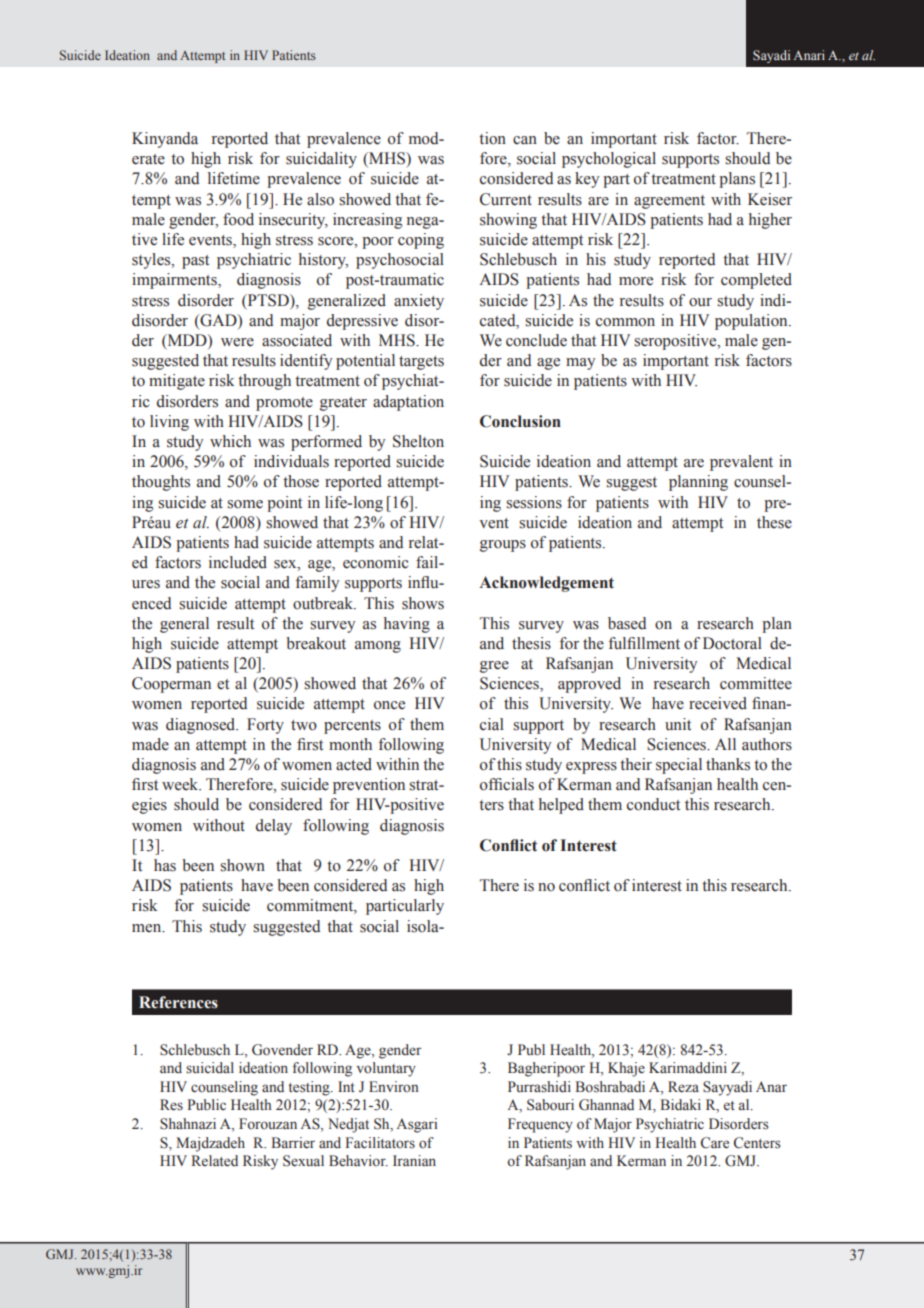 The height and width of the screenshot is (1308, 924). What do you see at coordinates (506, 199) in the screenshot?
I see `Current` at bounding box center [506, 199].
